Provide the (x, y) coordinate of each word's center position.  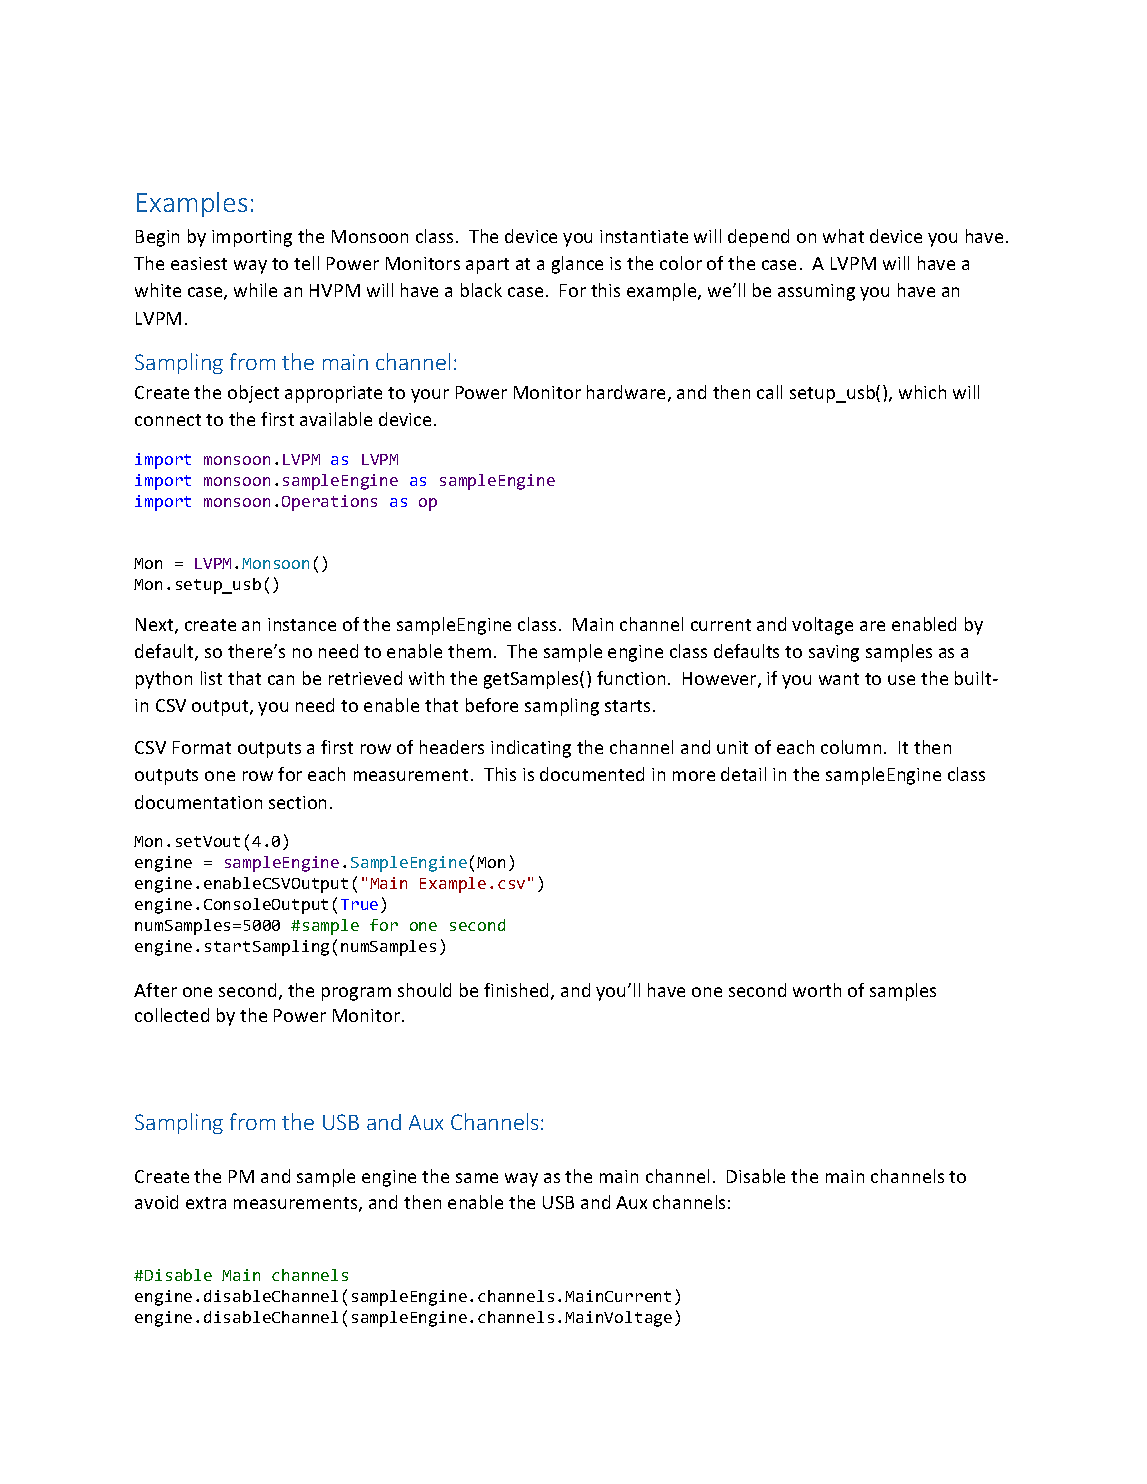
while (255, 290)
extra (206, 1203)
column (851, 747)
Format (202, 747)
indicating (531, 749)
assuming (816, 292)
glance (577, 265)
